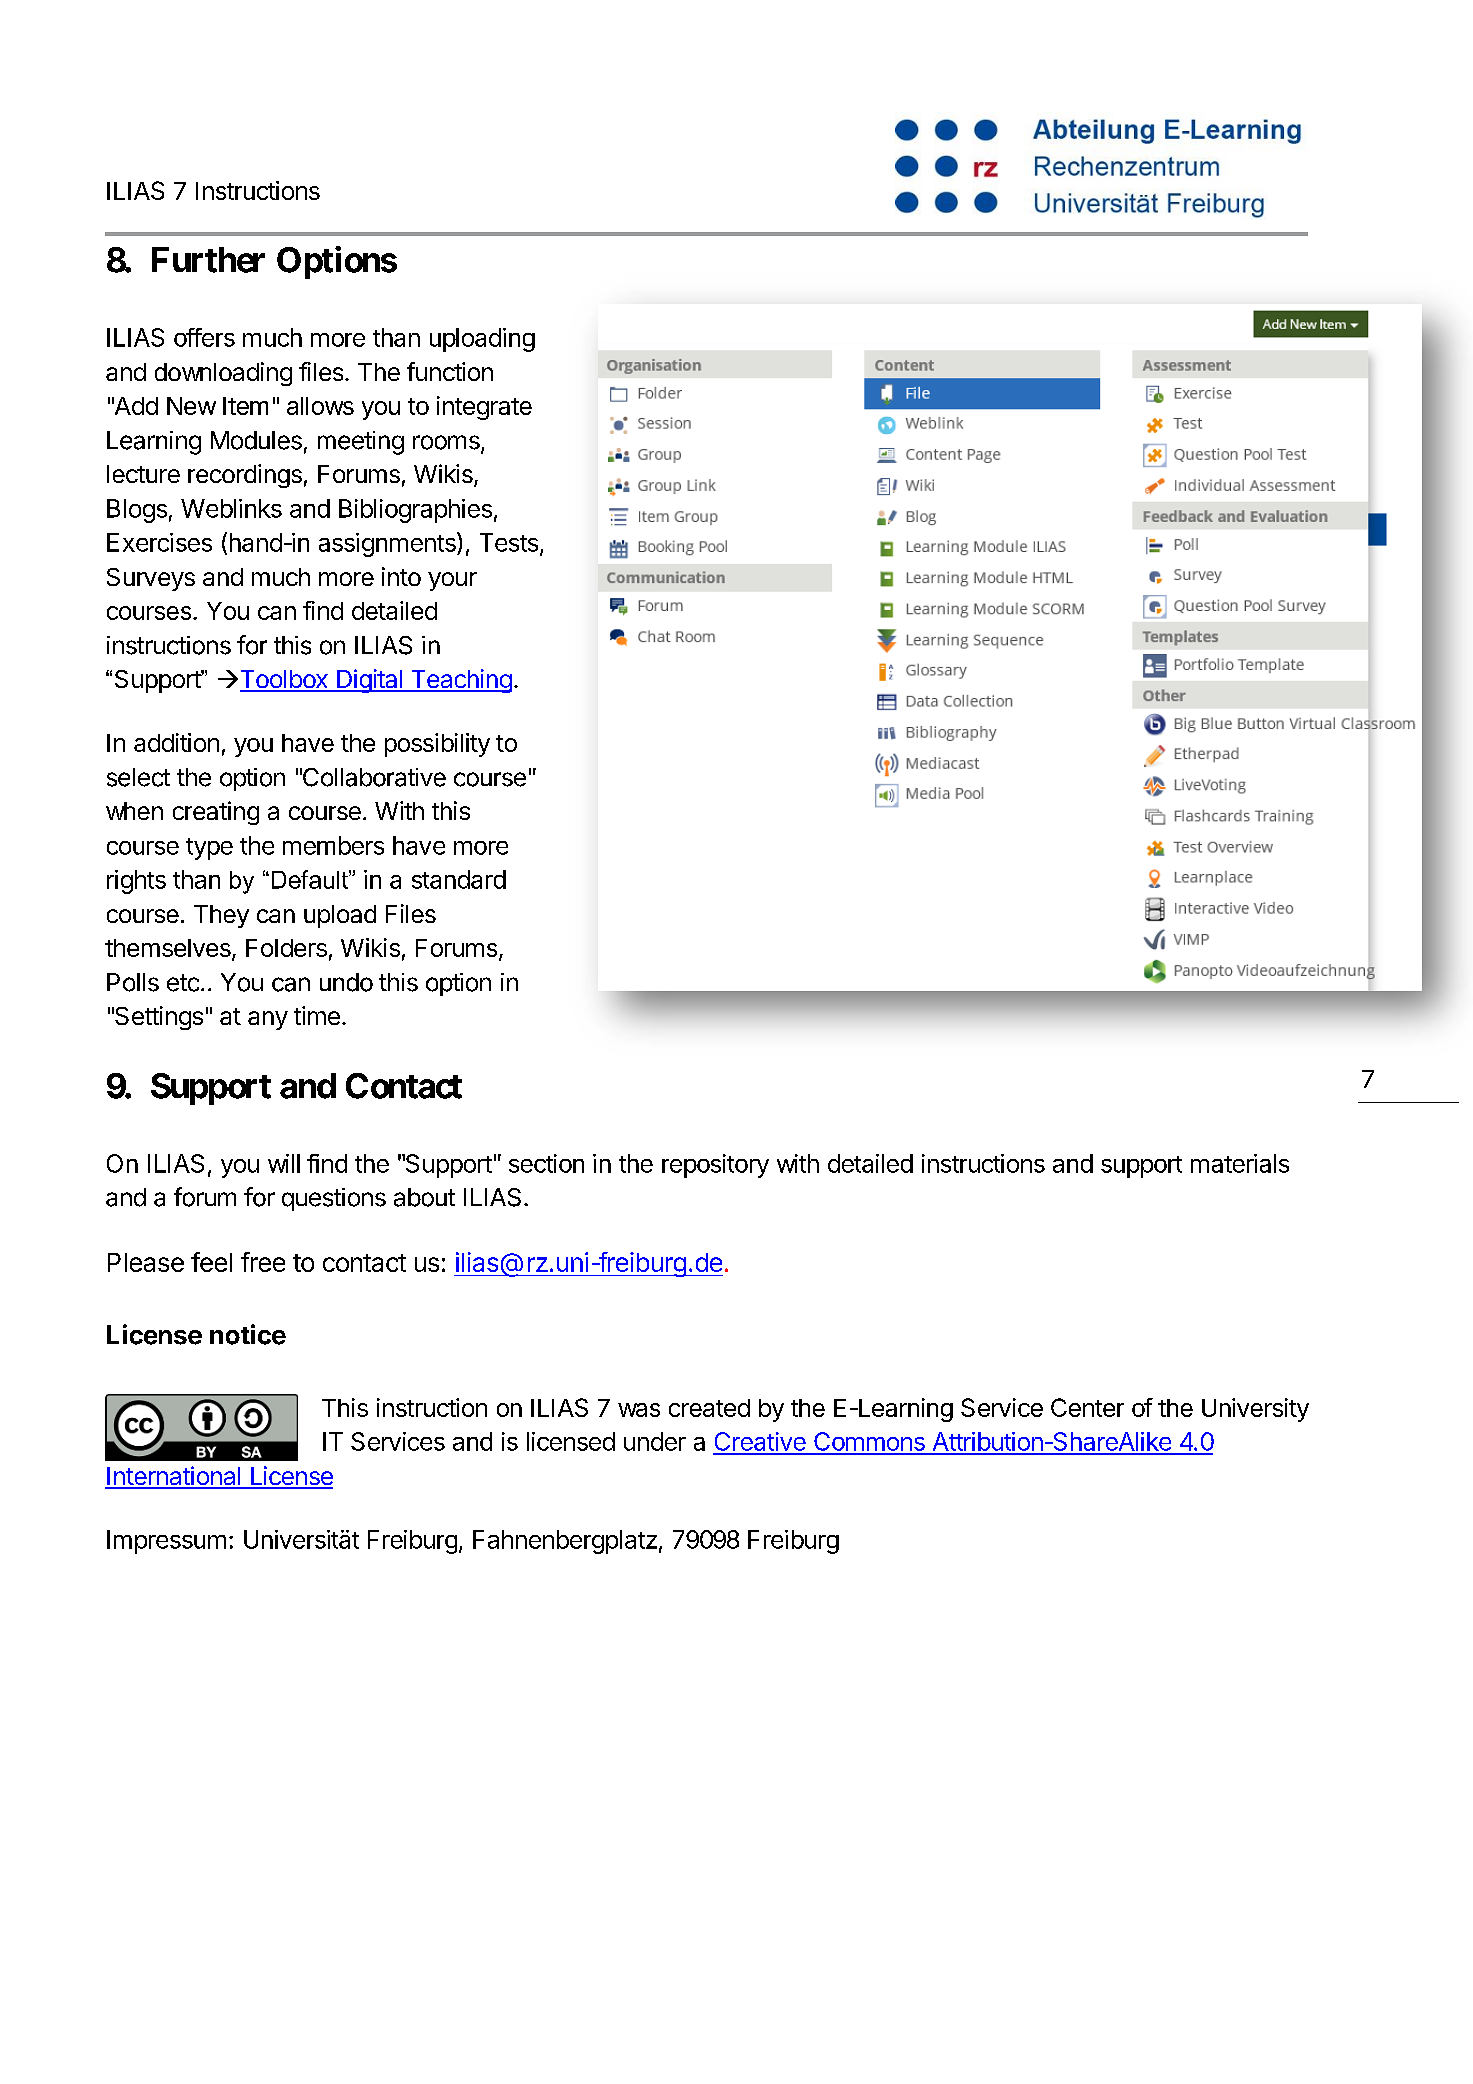 The image size is (1473, 2084). What do you see at coordinates (655, 1441) in the screenshot?
I see `under` at bounding box center [655, 1441].
